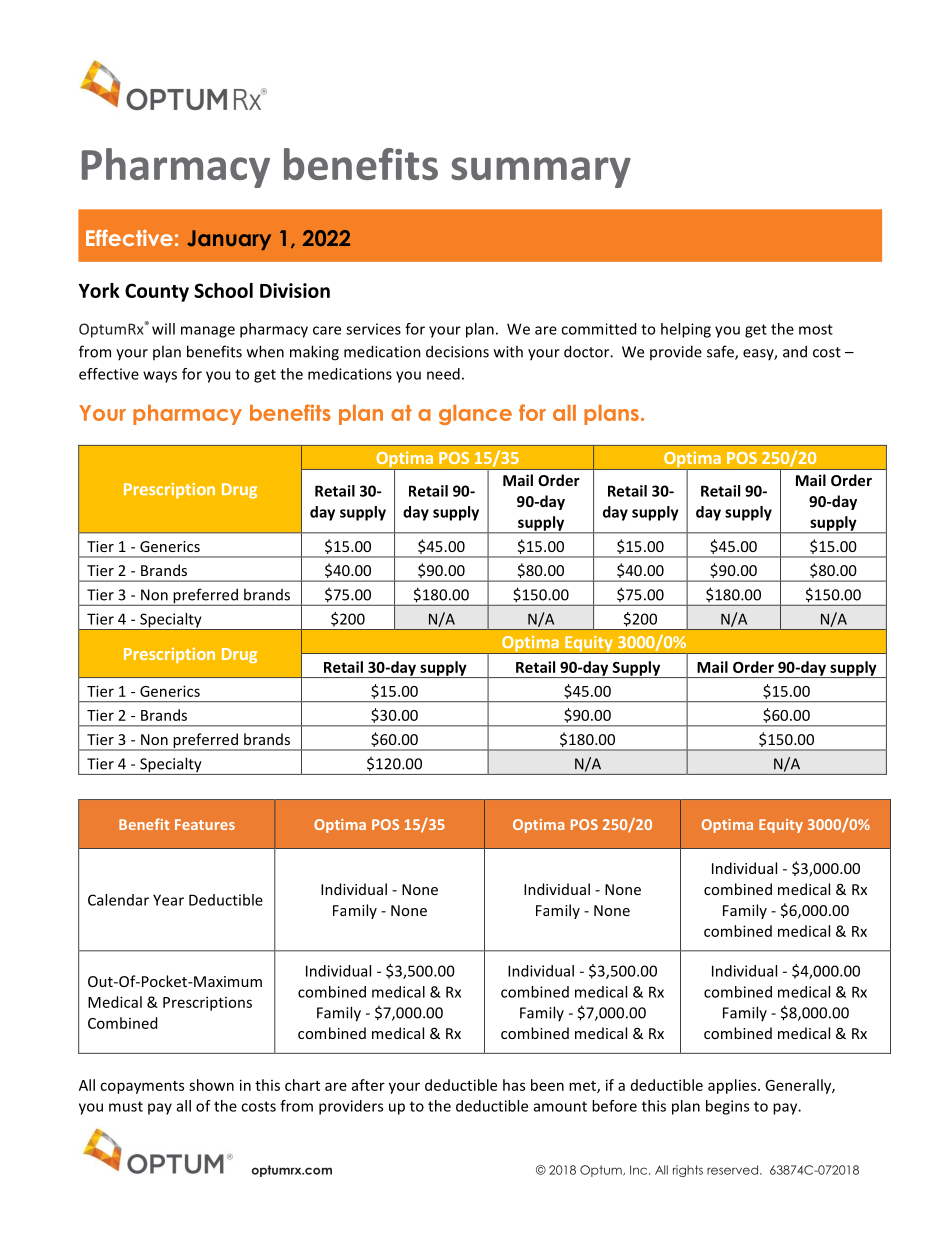 The width and height of the screenshot is (952, 1233). Describe the element at coordinates (686, 330) in the screenshot. I see `helping` at that location.
